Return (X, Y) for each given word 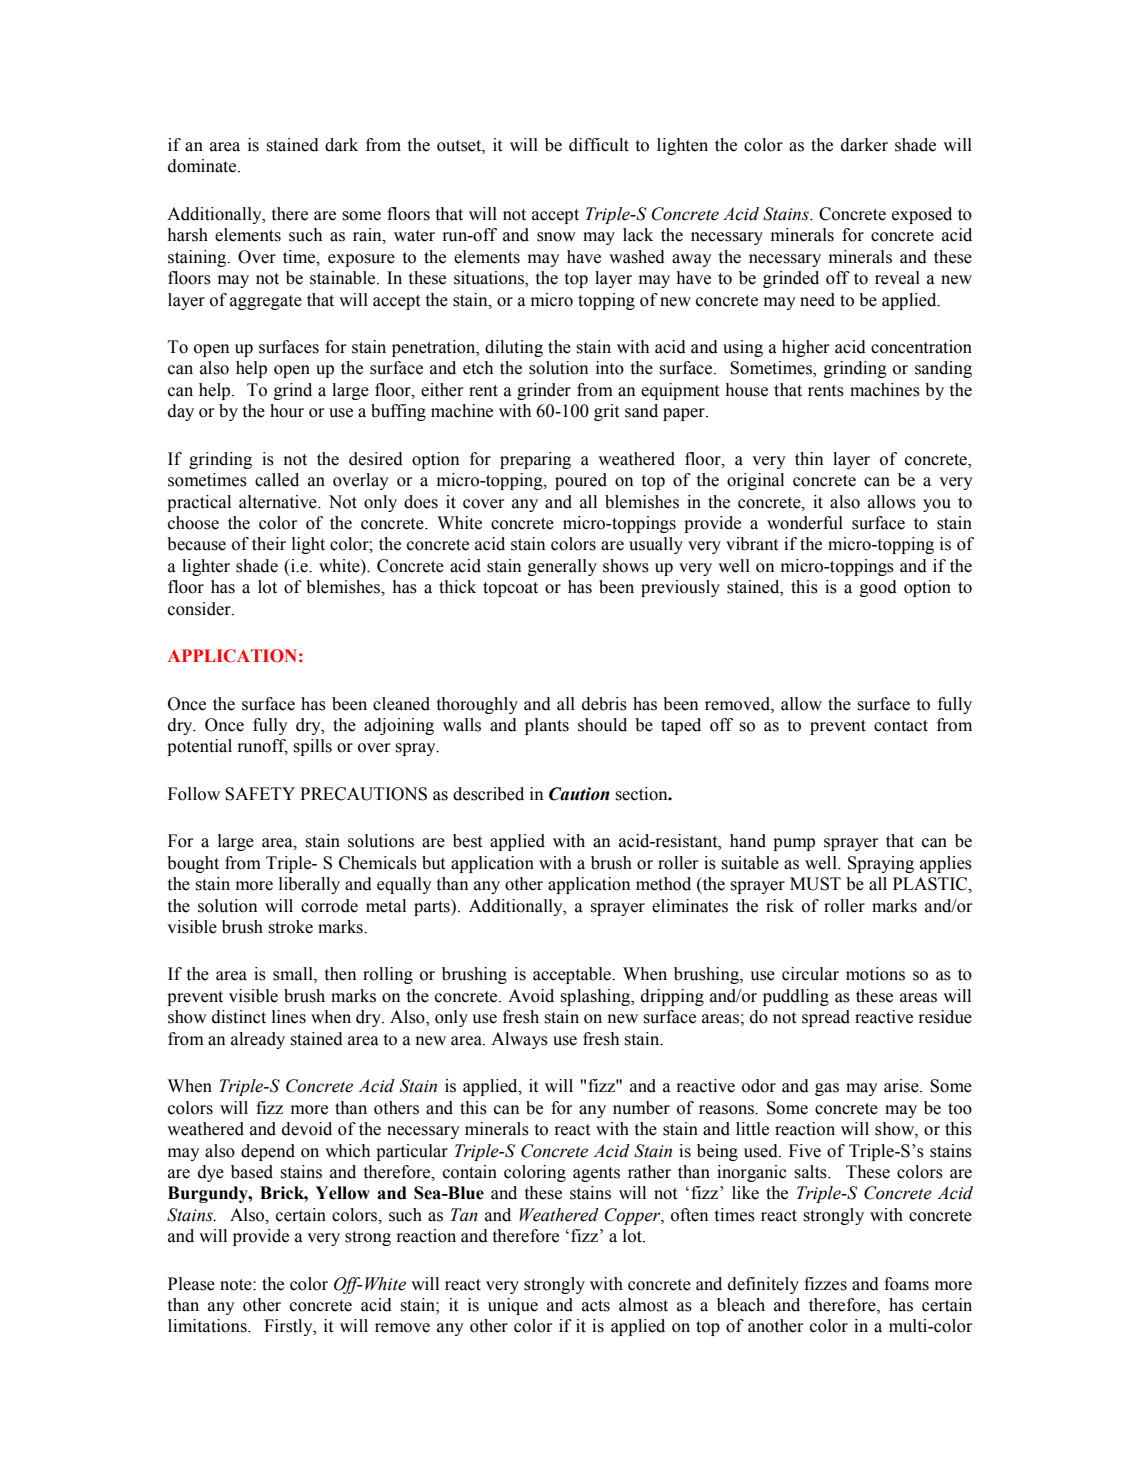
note (237, 1285)
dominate (203, 166)
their (269, 544)
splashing (597, 997)
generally (562, 567)
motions (875, 974)
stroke (291, 927)
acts (596, 1306)
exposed (922, 215)
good (878, 588)
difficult (599, 145)
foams (906, 1284)
